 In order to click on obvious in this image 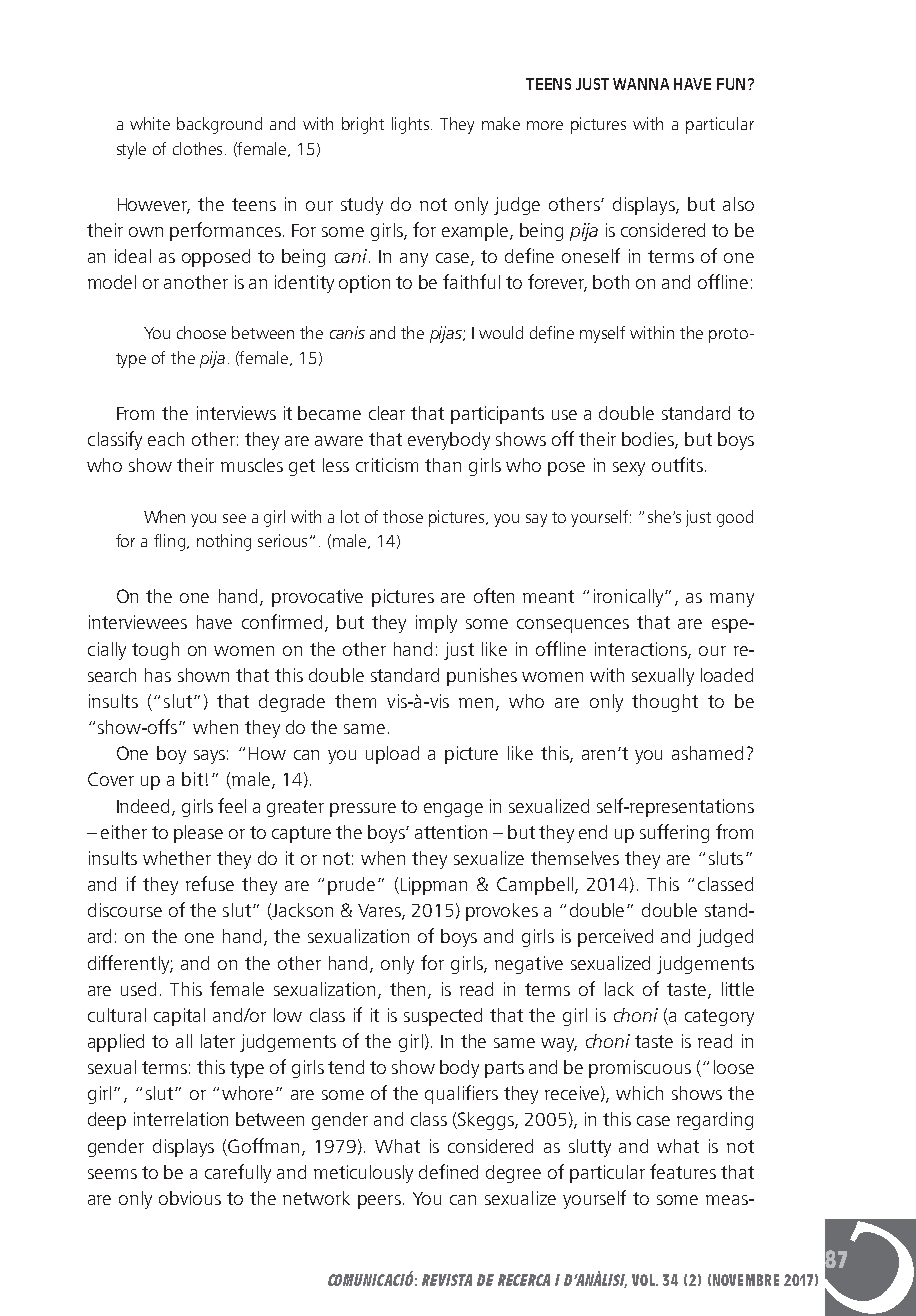, I will do `click(190, 1198)`.
